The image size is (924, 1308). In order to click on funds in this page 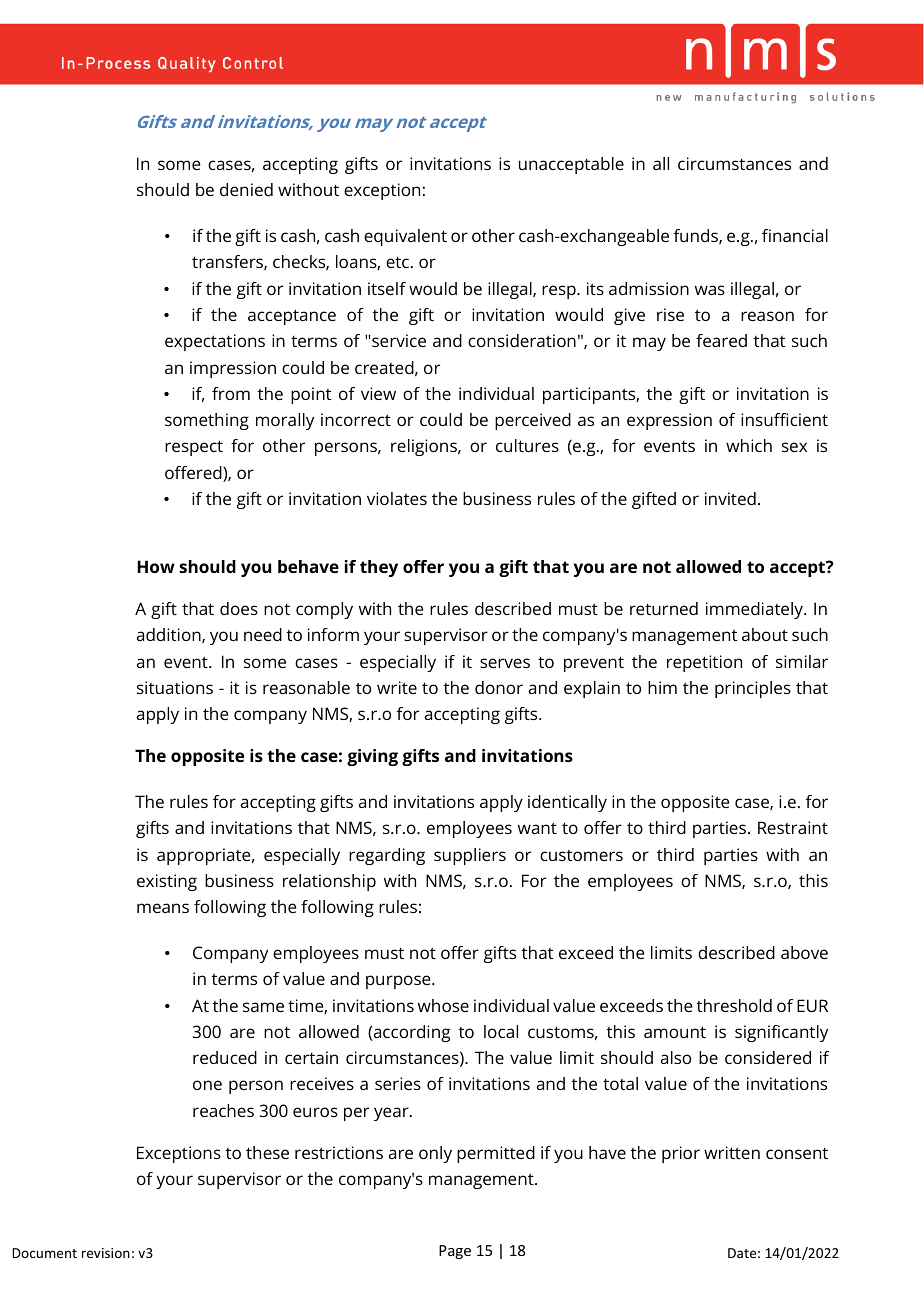, I will do `click(697, 236)`.
